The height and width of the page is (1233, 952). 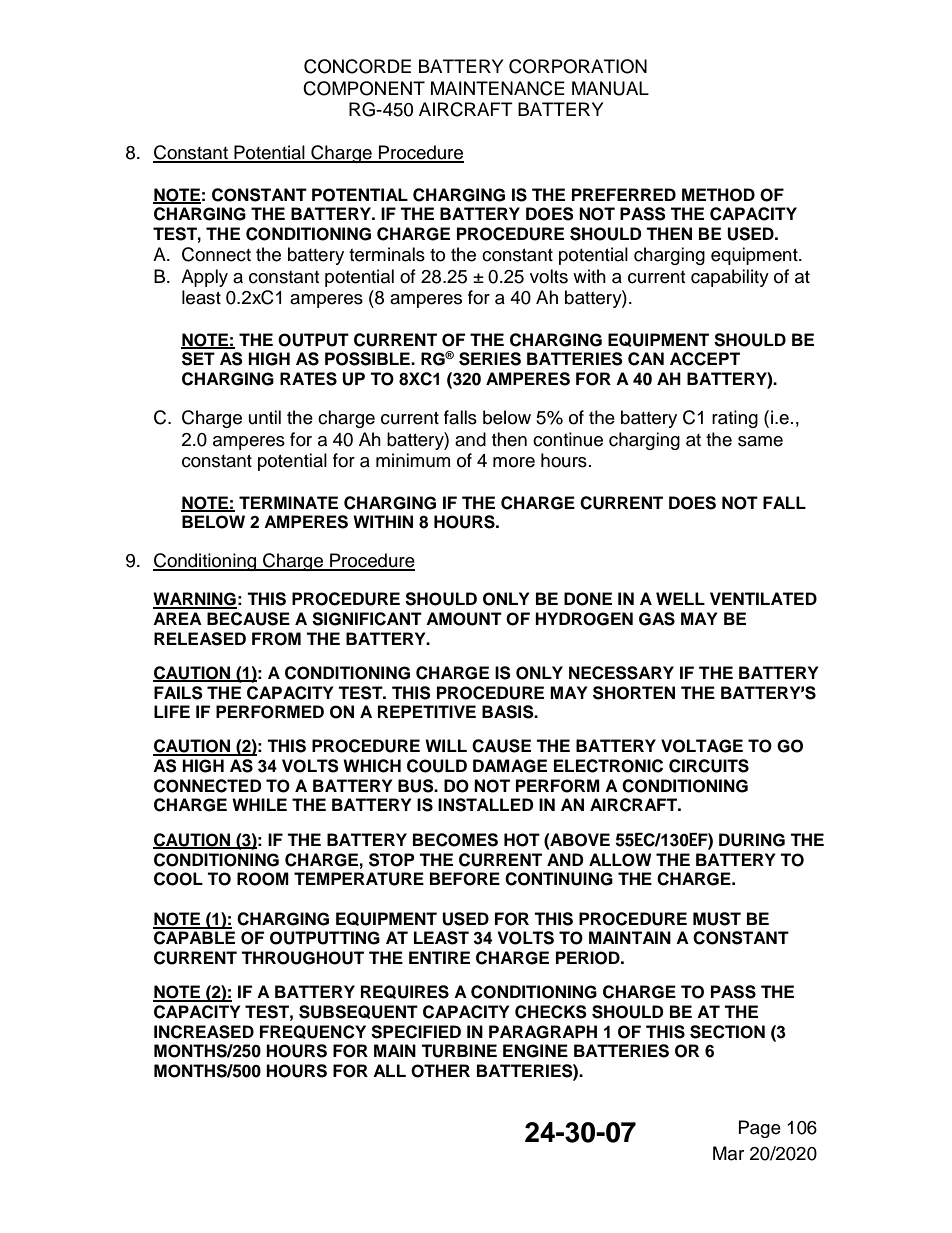 What do you see at coordinates (705, 359) in the page?
I see `ACCEPT` at bounding box center [705, 359].
